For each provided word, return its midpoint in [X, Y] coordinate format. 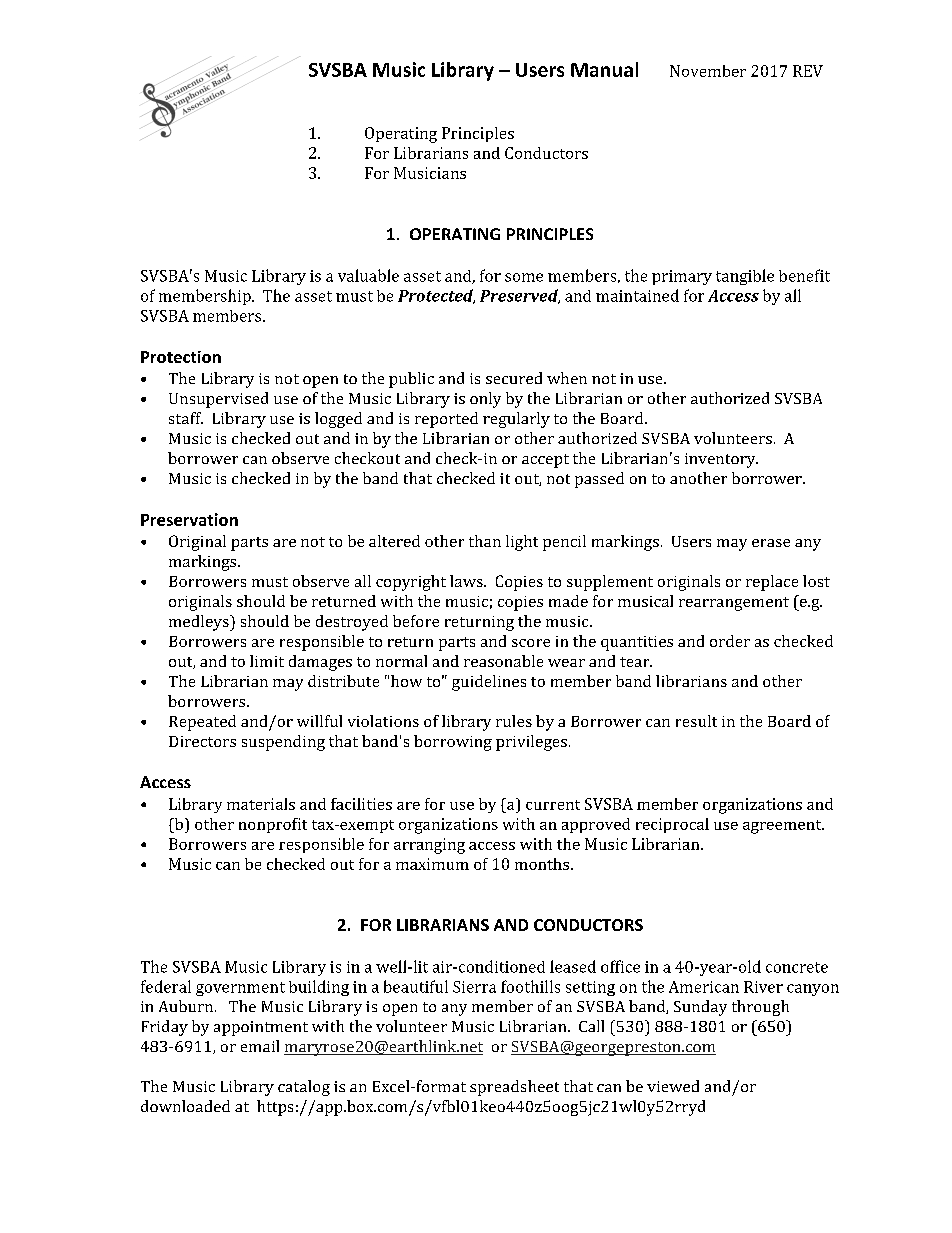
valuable [368, 275]
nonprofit [273, 825]
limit [267, 661]
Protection [181, 357]
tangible [745, 277]
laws [467, 581]
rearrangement [734, 604]
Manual [604, 69]
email [260, 1046]
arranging [429, 846]
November [708, 71]
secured [514, 378]
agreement [783, 827]
